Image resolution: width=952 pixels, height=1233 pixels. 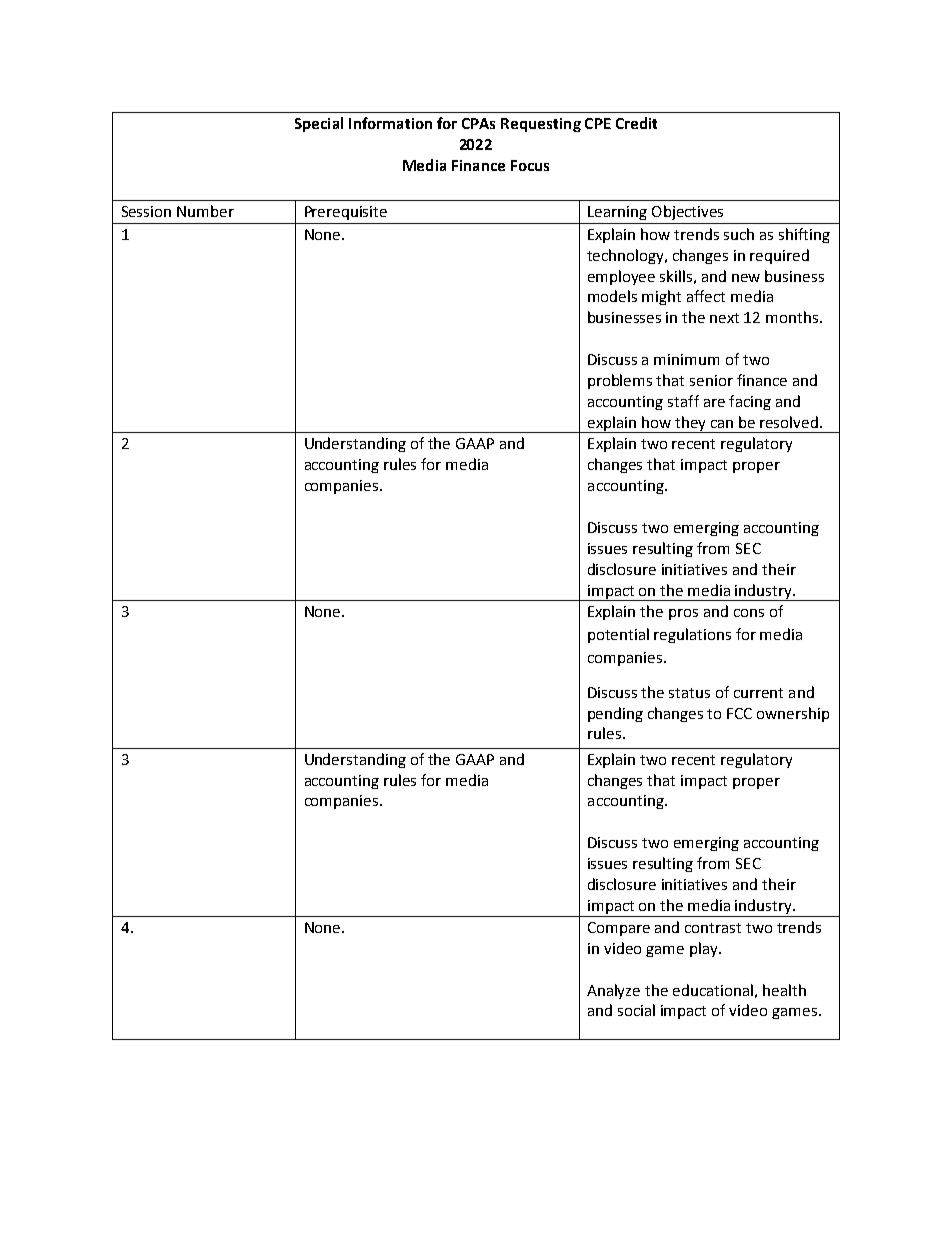 I want to click on Focus, so click(x=530, y=165).
